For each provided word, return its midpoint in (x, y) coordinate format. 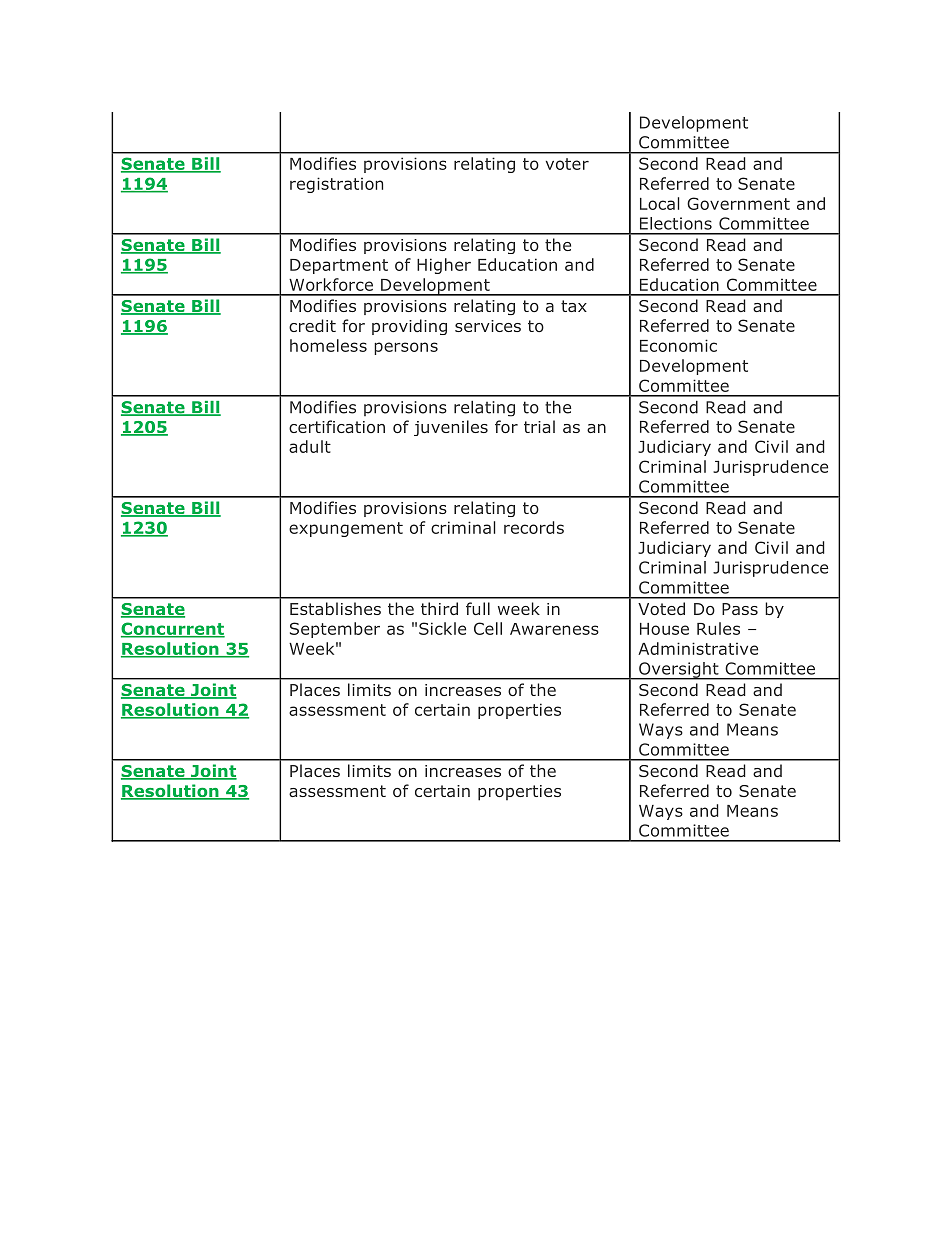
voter (567, 164)
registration (336, 185)
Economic (678, 345)
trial (539, 426)
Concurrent (173, 629)
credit (312, 325)
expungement (346, 529)
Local (660, 203)
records (534, 527)
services (488, 326)
